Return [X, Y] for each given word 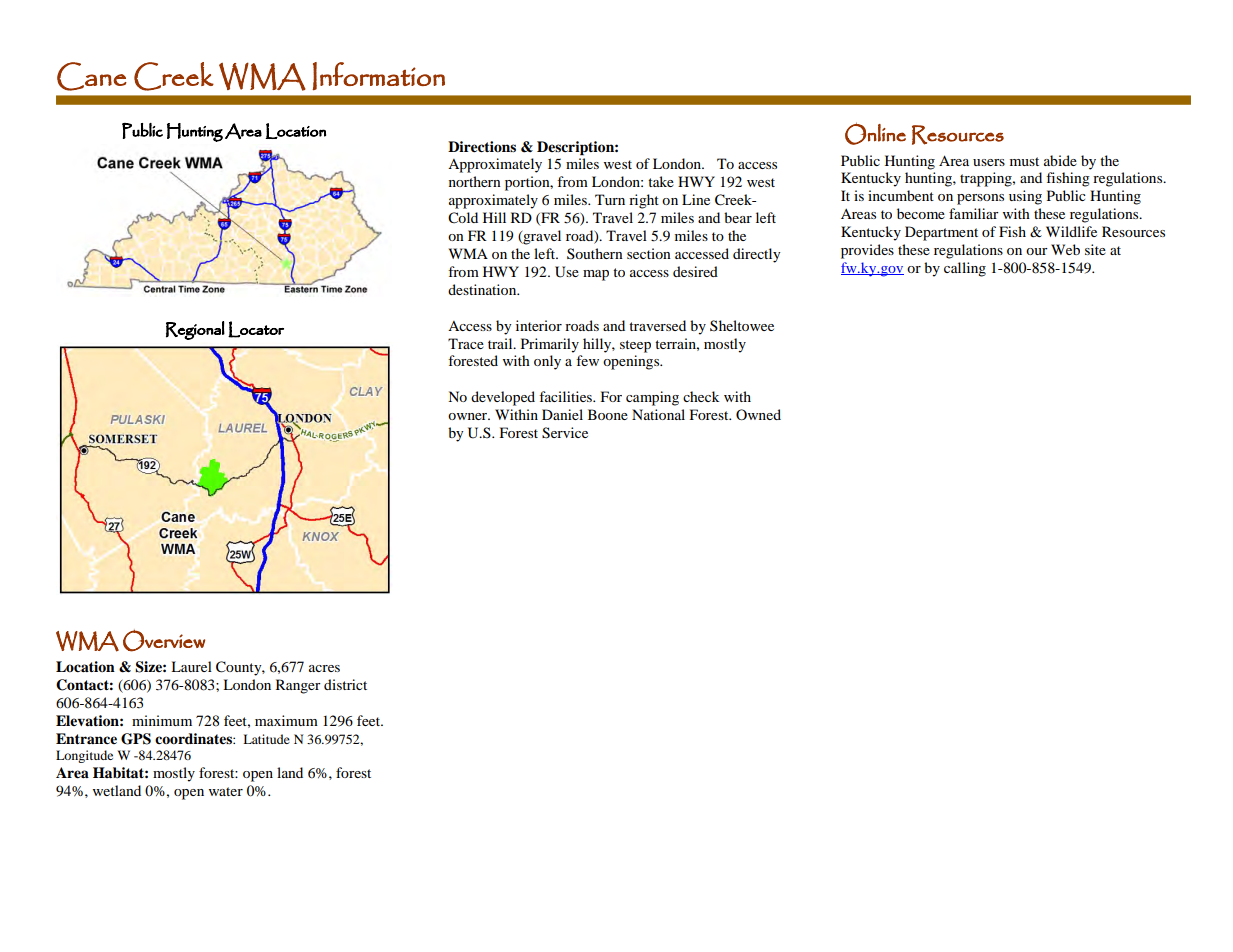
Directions [482, 147]
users [989, 162]
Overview [164, 640]
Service [565, 433]
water [226, 791]
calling [965, 269]
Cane [92, 76]
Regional [195, 330]
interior [539, 325]
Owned [758, 414]
